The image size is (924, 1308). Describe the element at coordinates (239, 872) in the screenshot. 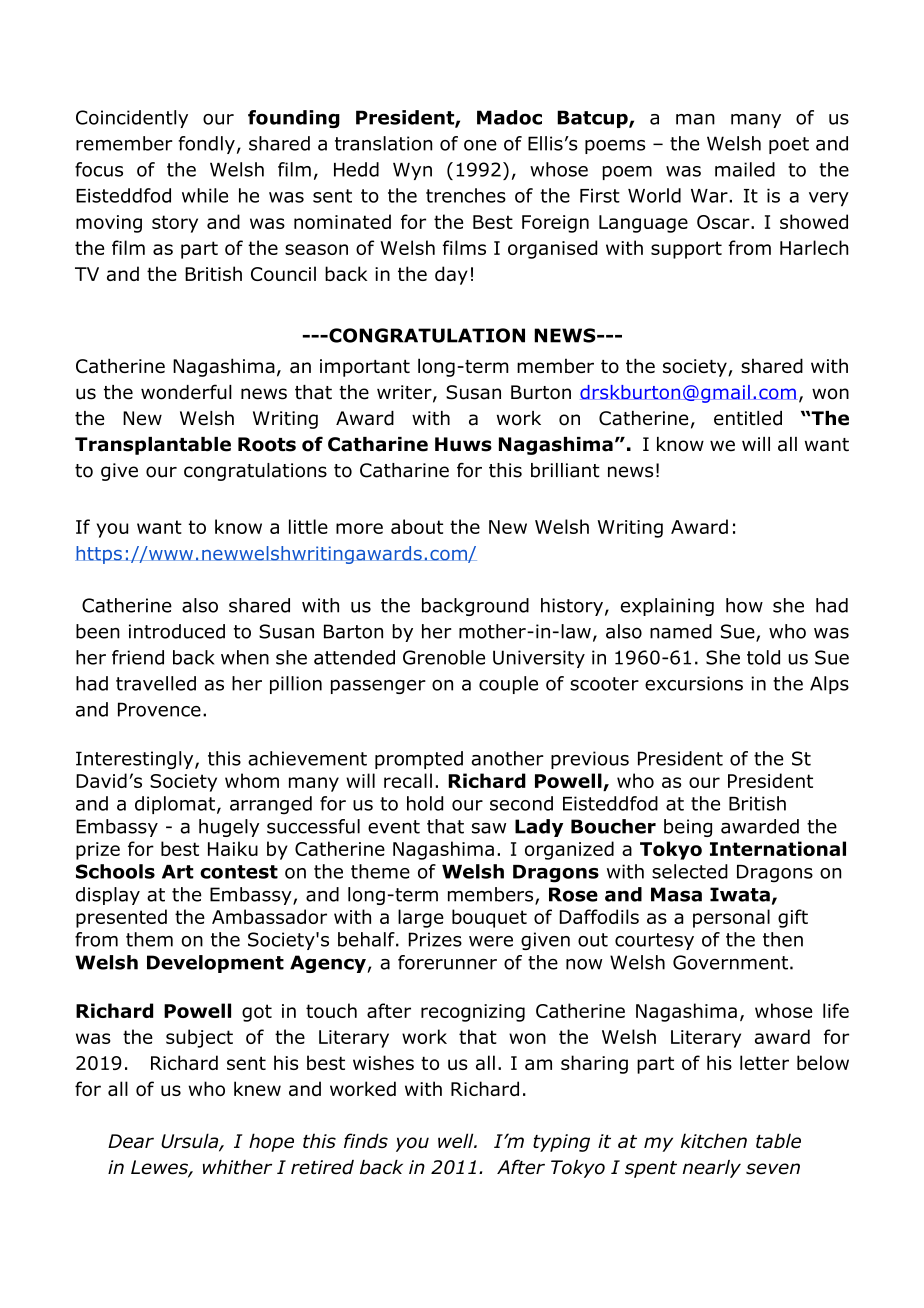

I see `contest` at that location.
